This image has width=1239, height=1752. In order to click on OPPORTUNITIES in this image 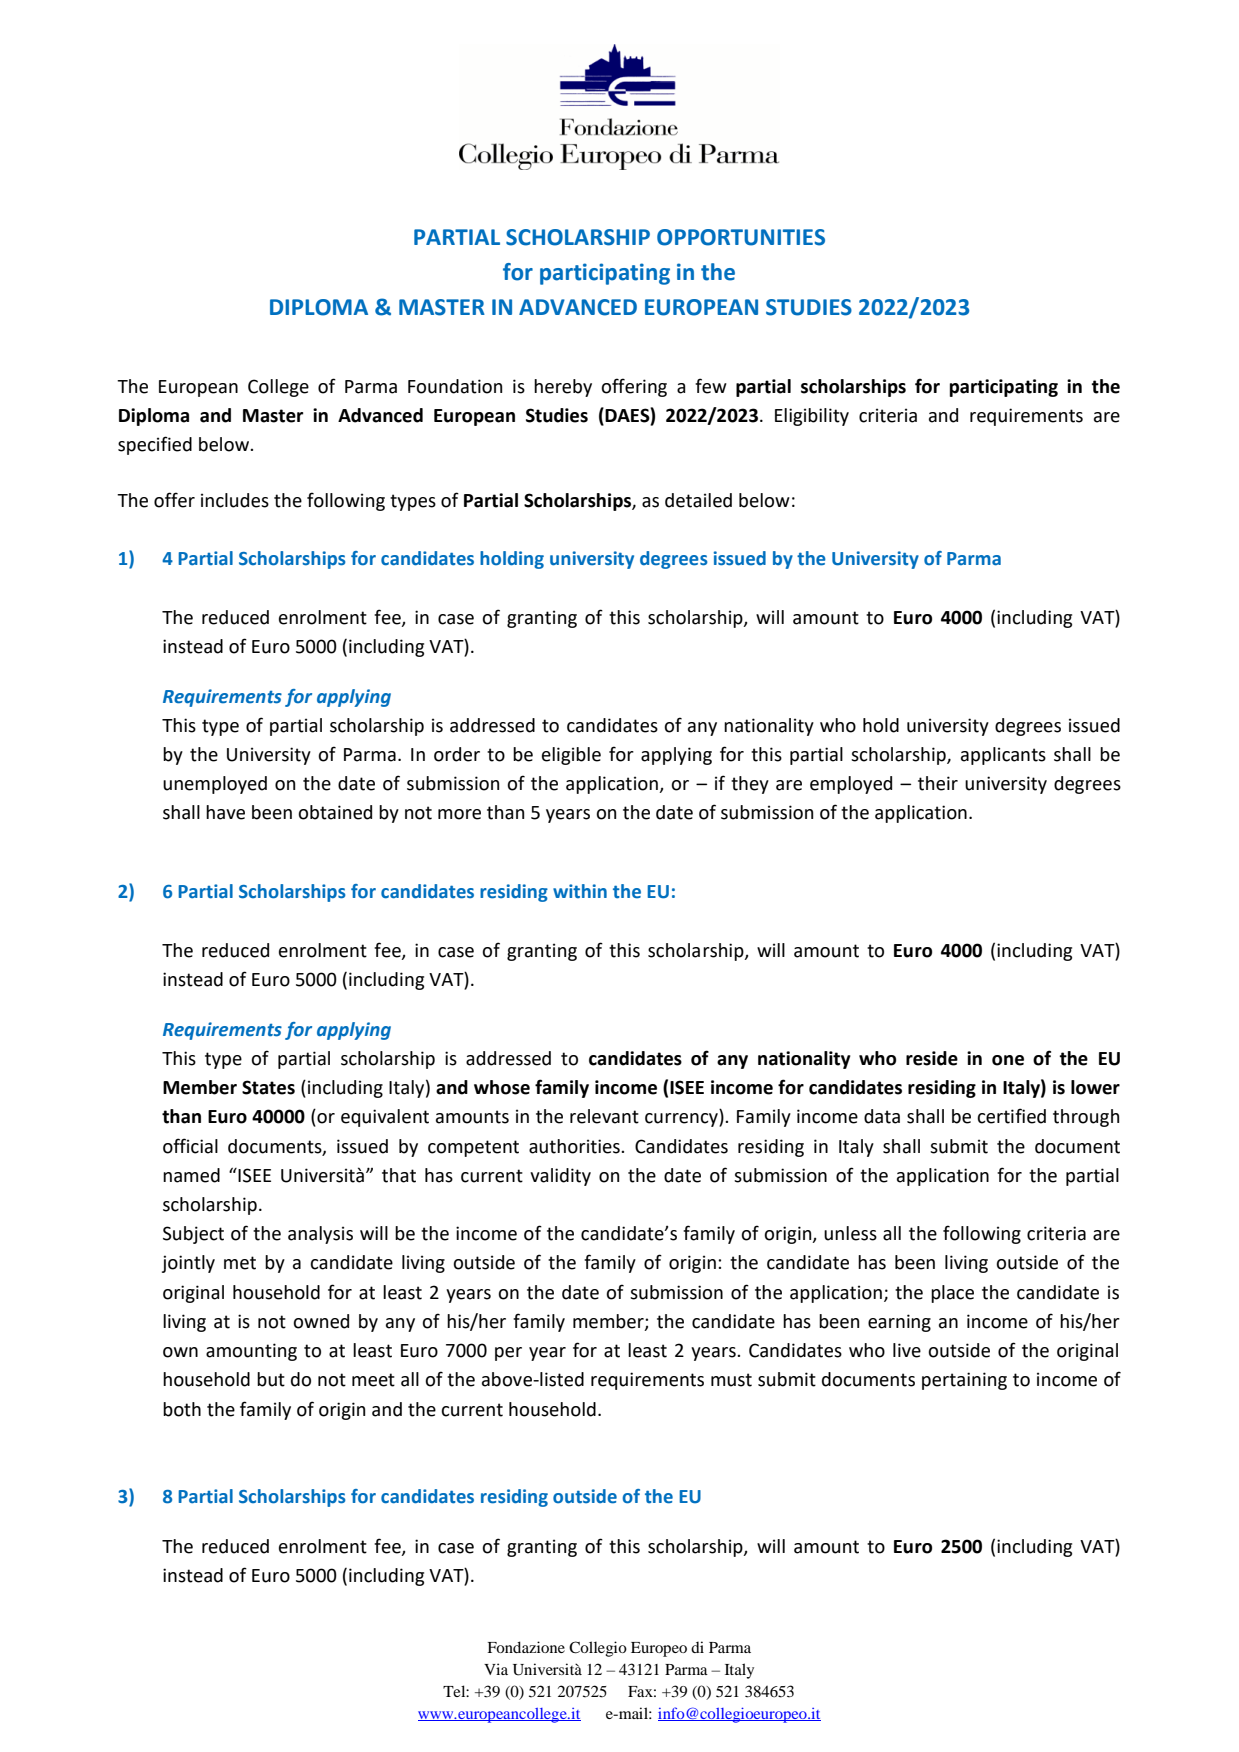, I will do `click(741, 237)`.
